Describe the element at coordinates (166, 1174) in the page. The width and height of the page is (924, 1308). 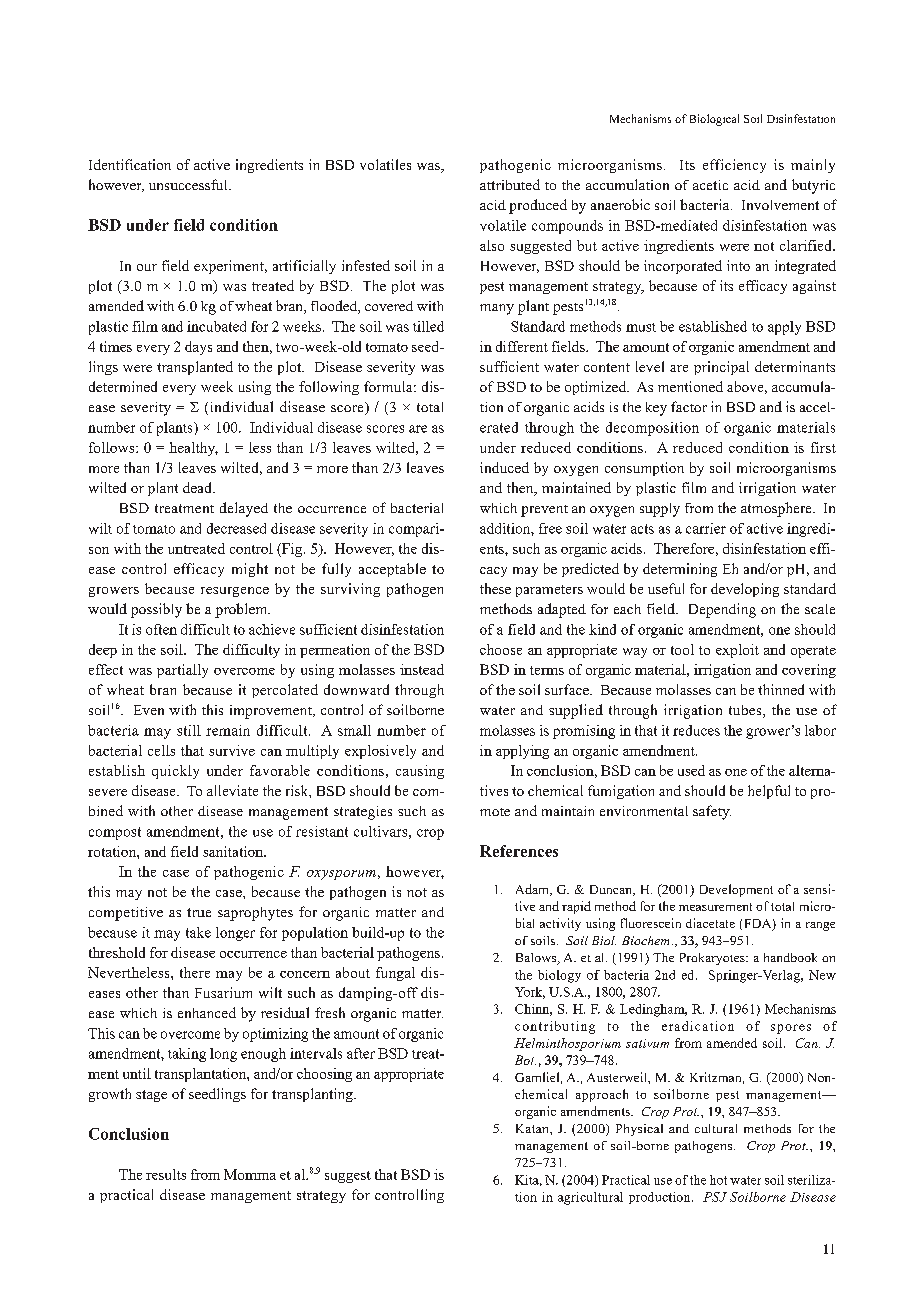
I see `results` at that location.
